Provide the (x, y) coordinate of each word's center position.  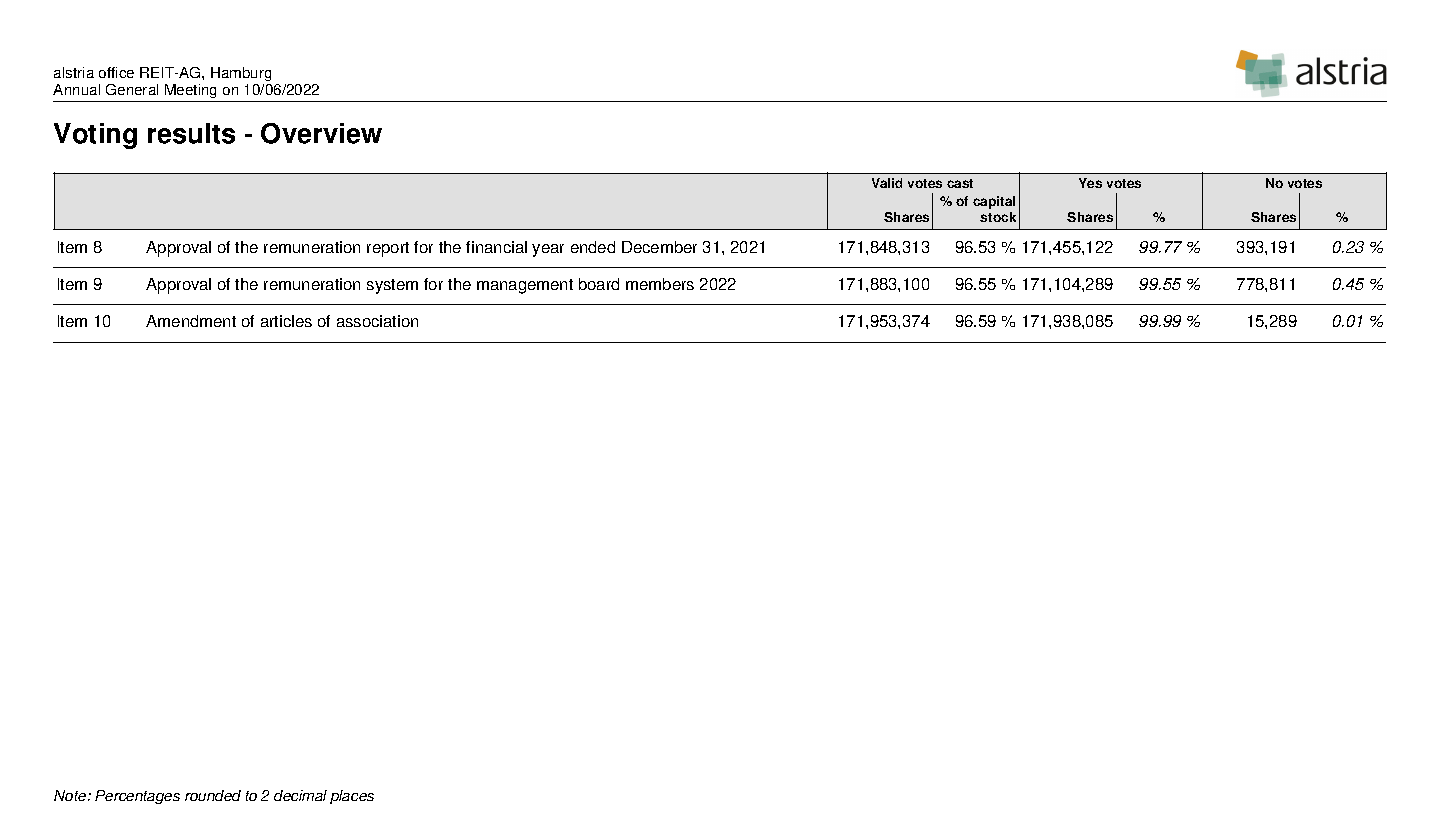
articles (286, 321)
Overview (321, 133)
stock (998, 217)
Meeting (191, 93)
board (599, 284)
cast (960, 183)
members (660, 284)
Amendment (191, 321)
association (377, 321)
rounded (213, 795)
